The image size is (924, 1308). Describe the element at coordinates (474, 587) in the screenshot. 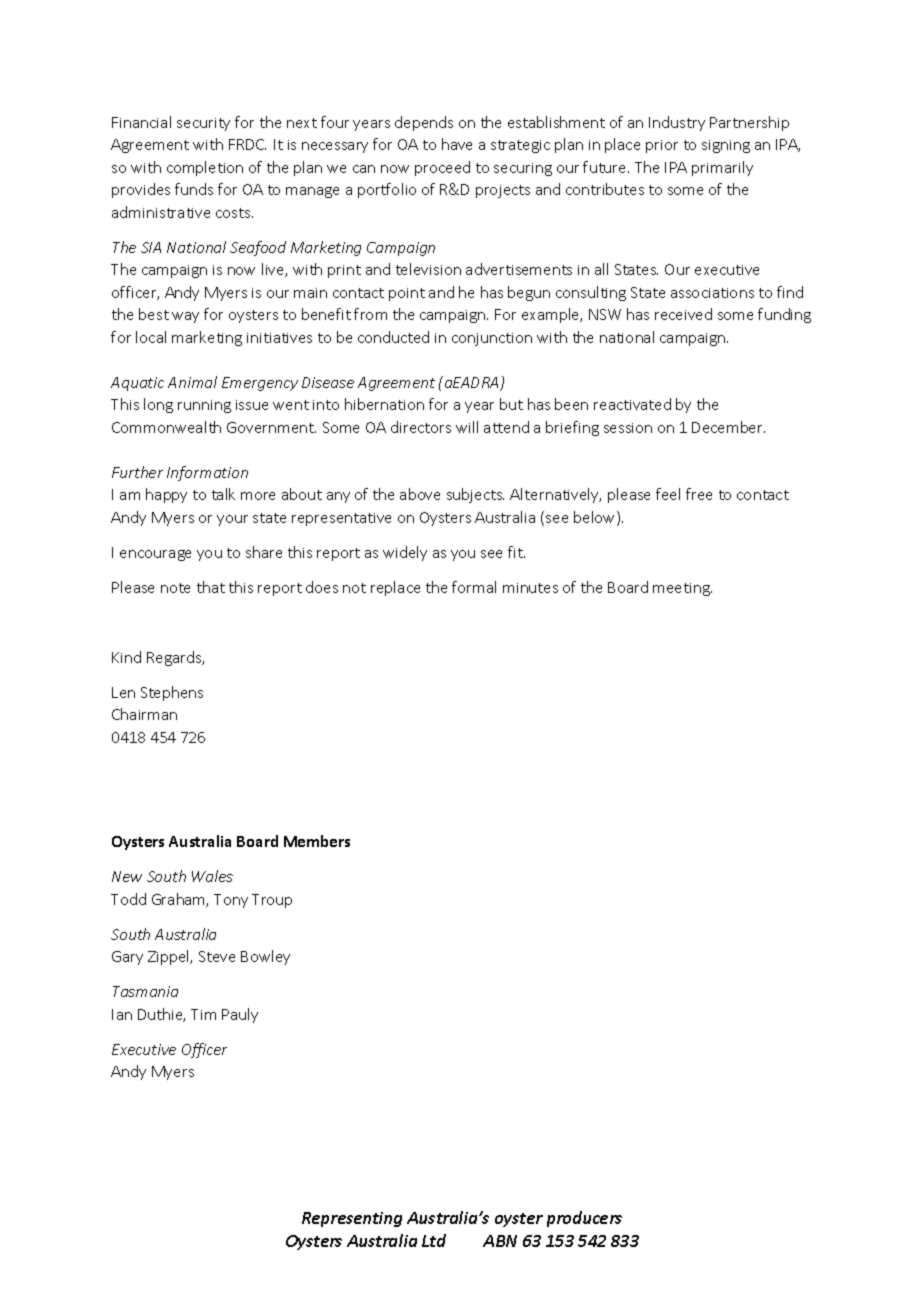

I see `formal` at that location.
